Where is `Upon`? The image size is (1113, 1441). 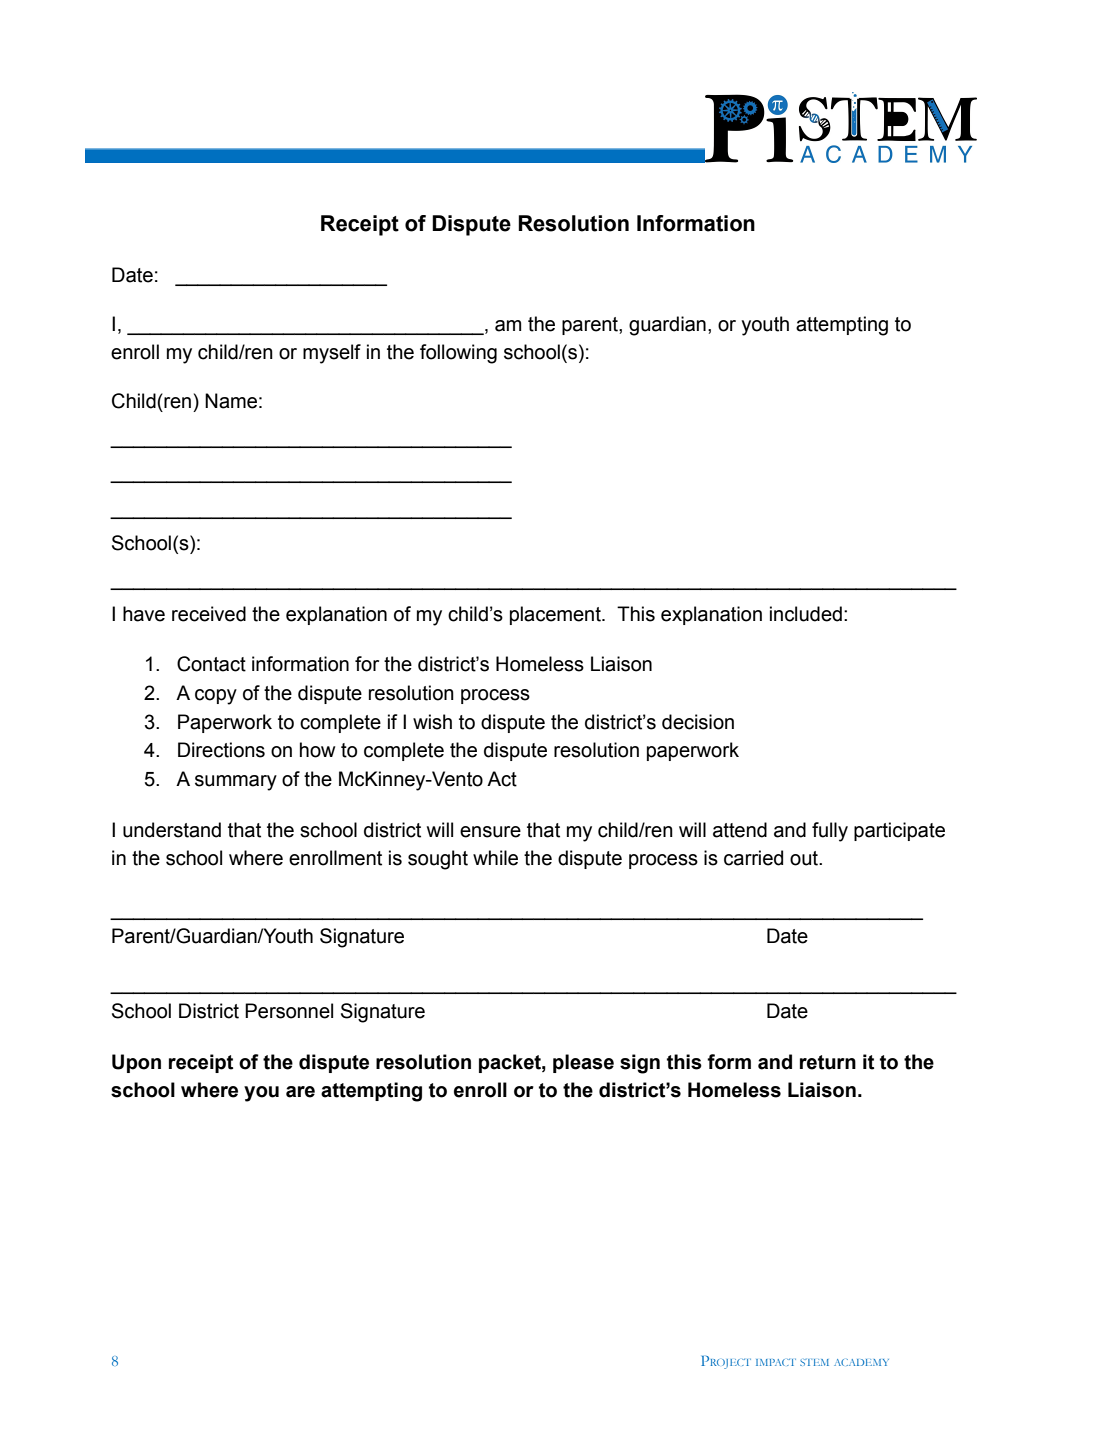
Upon is located at coordinates (136, 1063).
